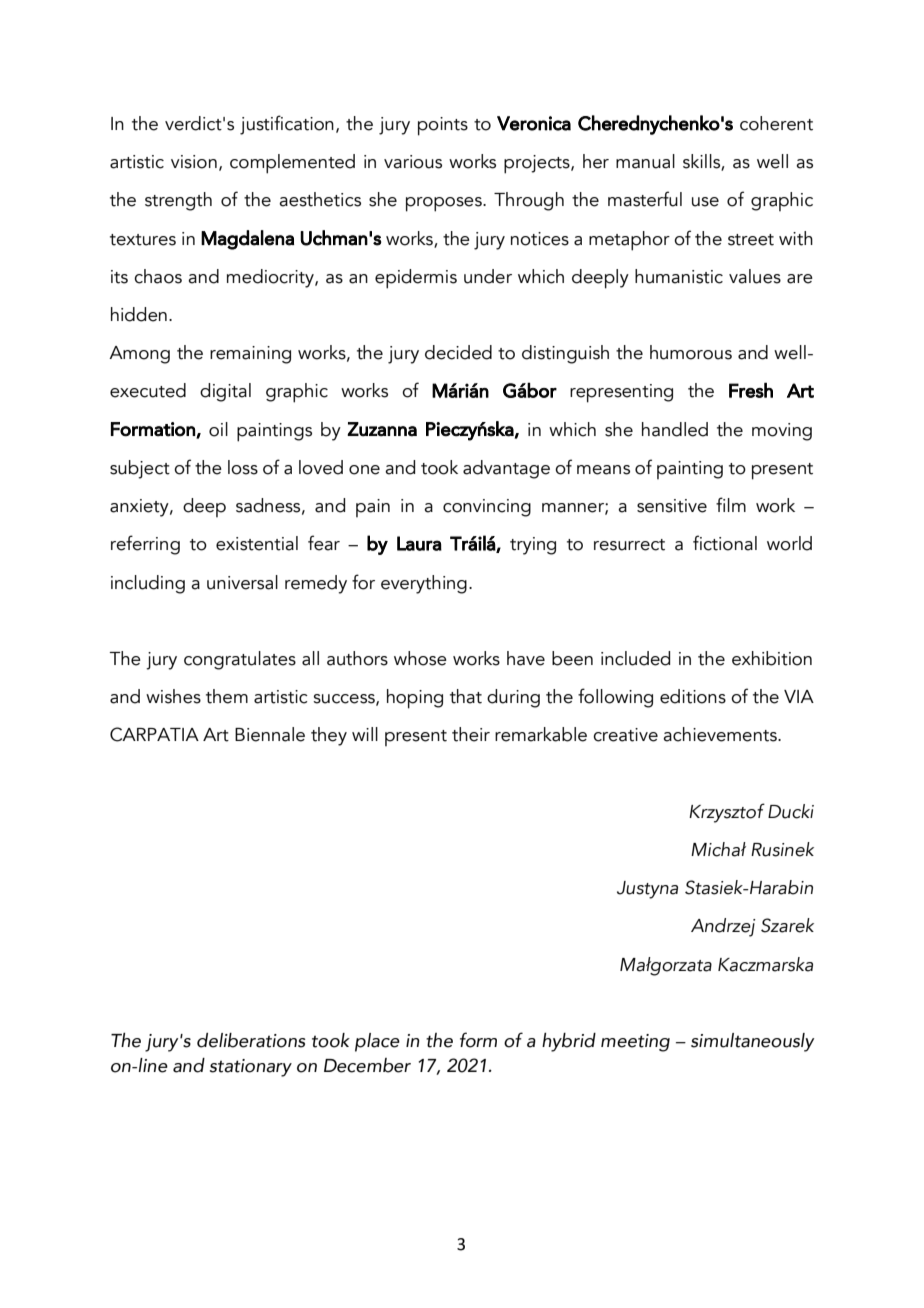  I want to click on remaining, so click(250, 355).
